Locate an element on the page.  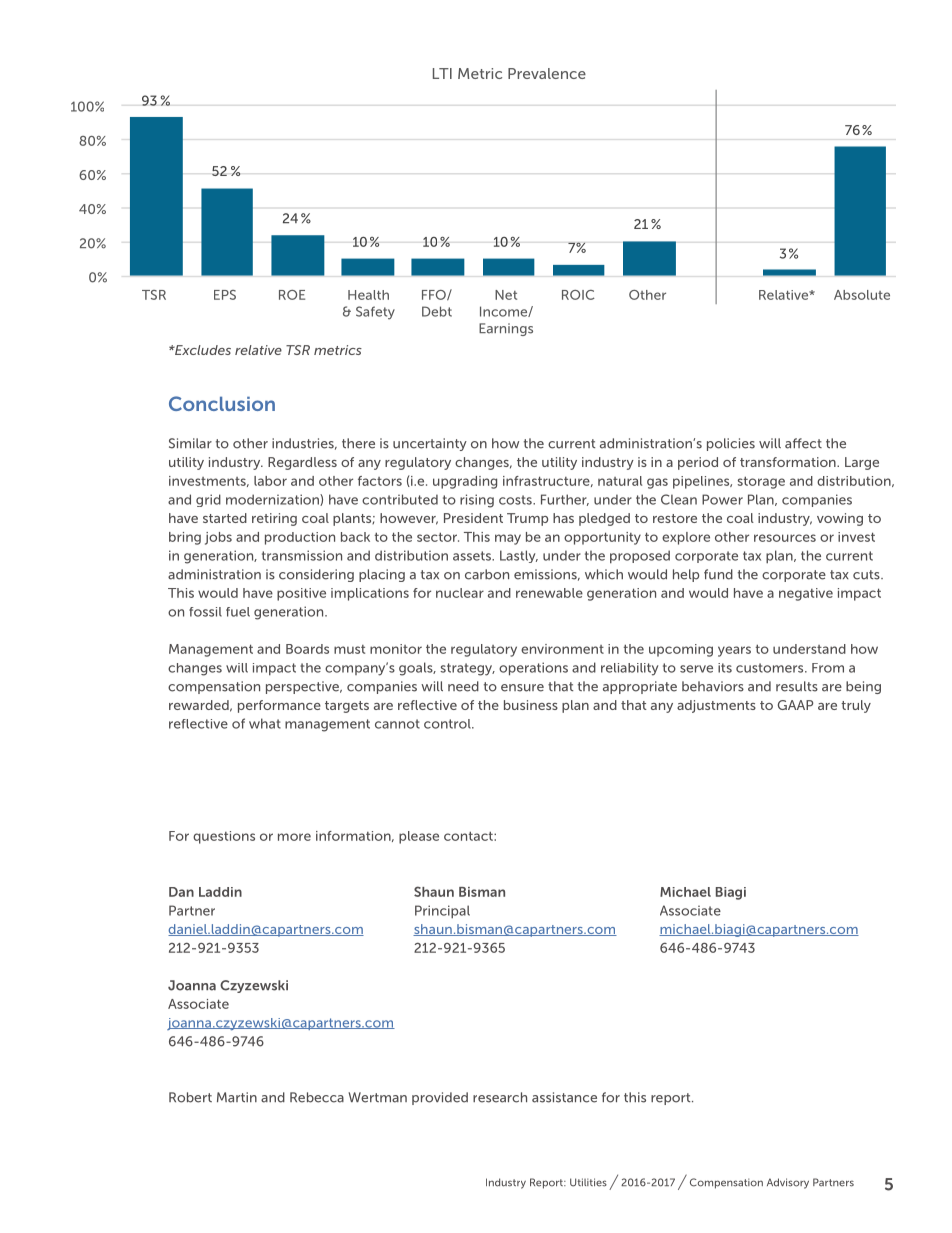
Absolute is located at coordinates (862, 295).
